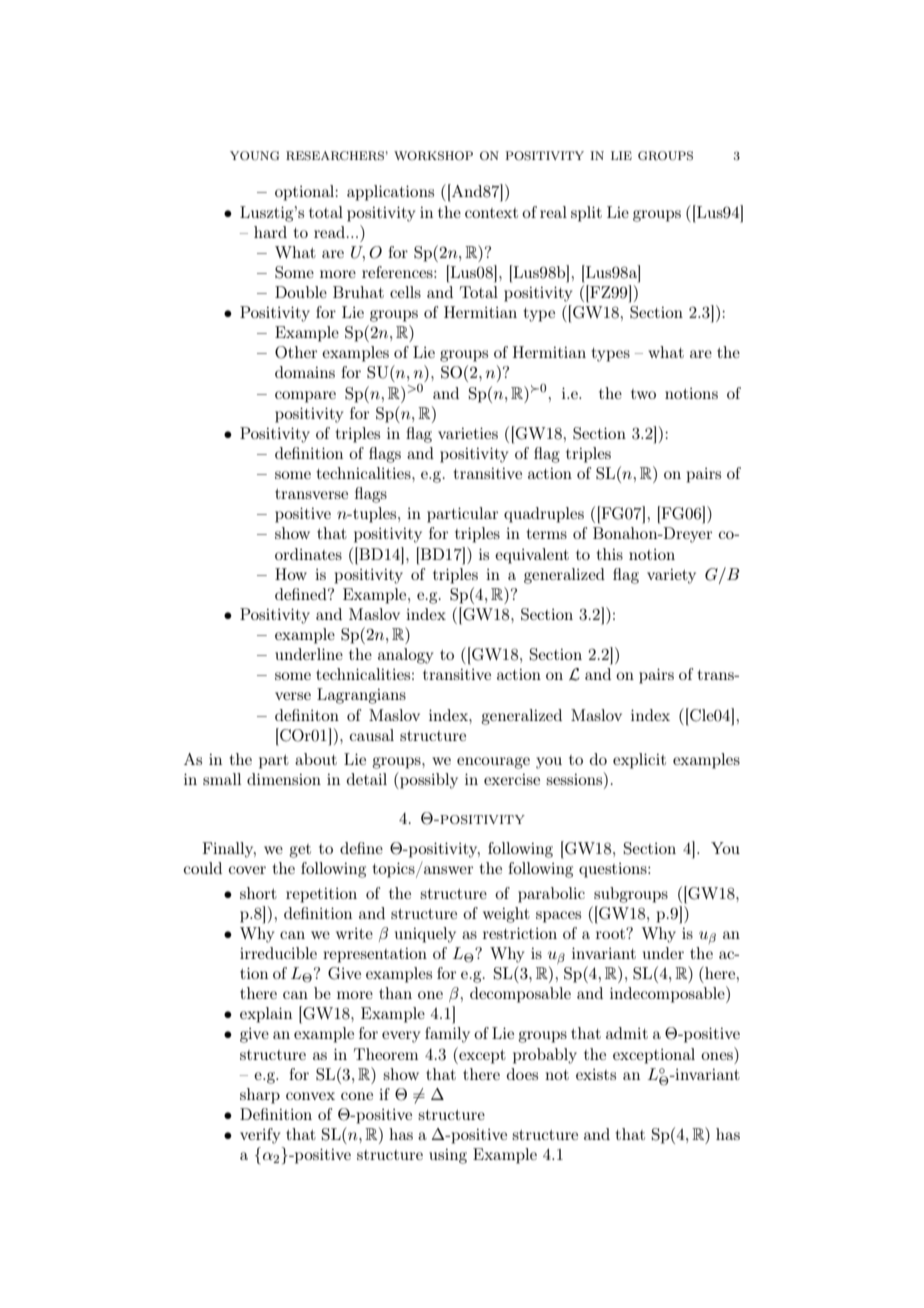 The height and width of the image is (1308, 924). What do you see at coordinates (448, 1156) in the image?
I see `using` at bounding box center [448, 1156].
